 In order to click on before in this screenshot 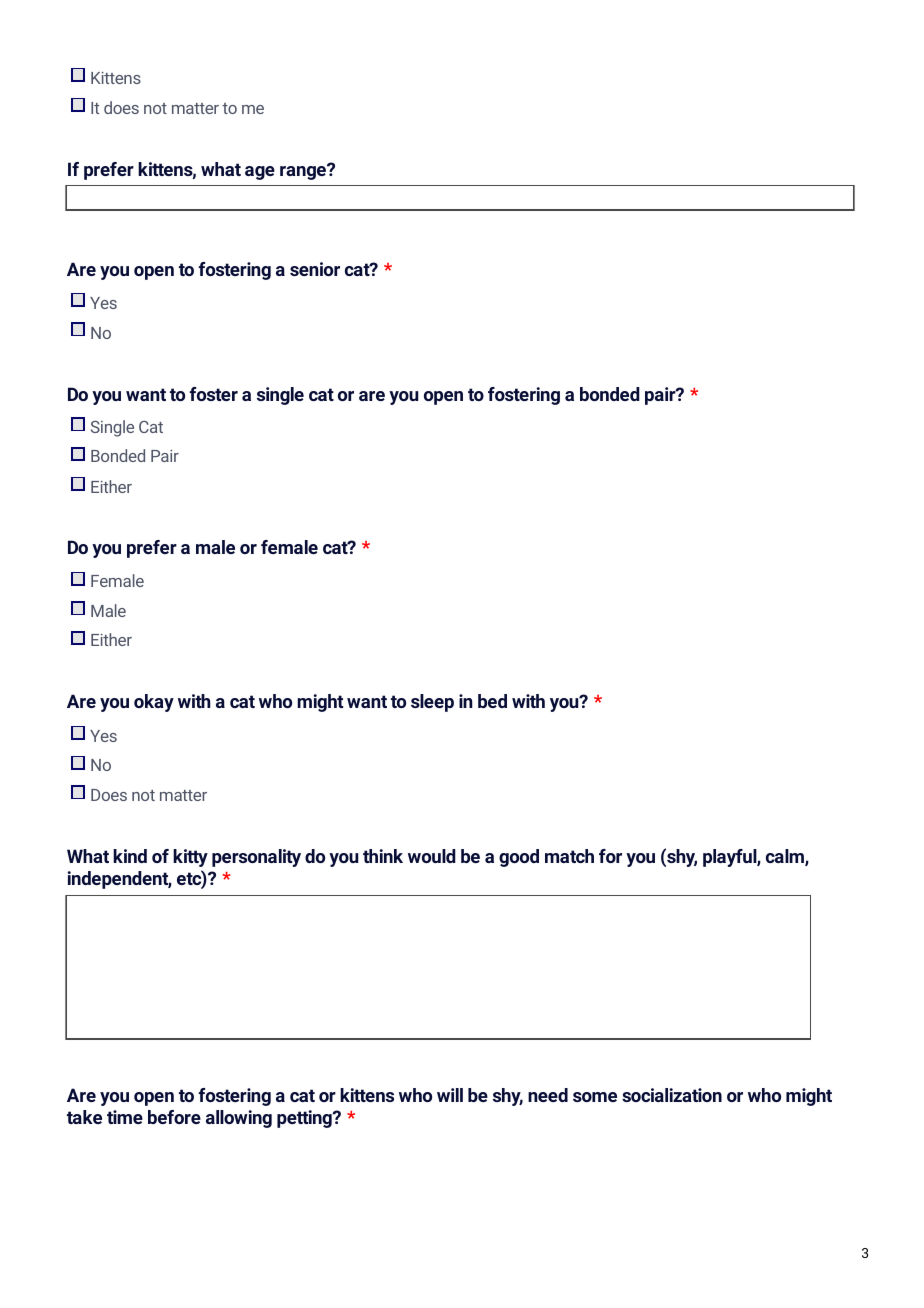, I will do `click(174, 1117)`.
